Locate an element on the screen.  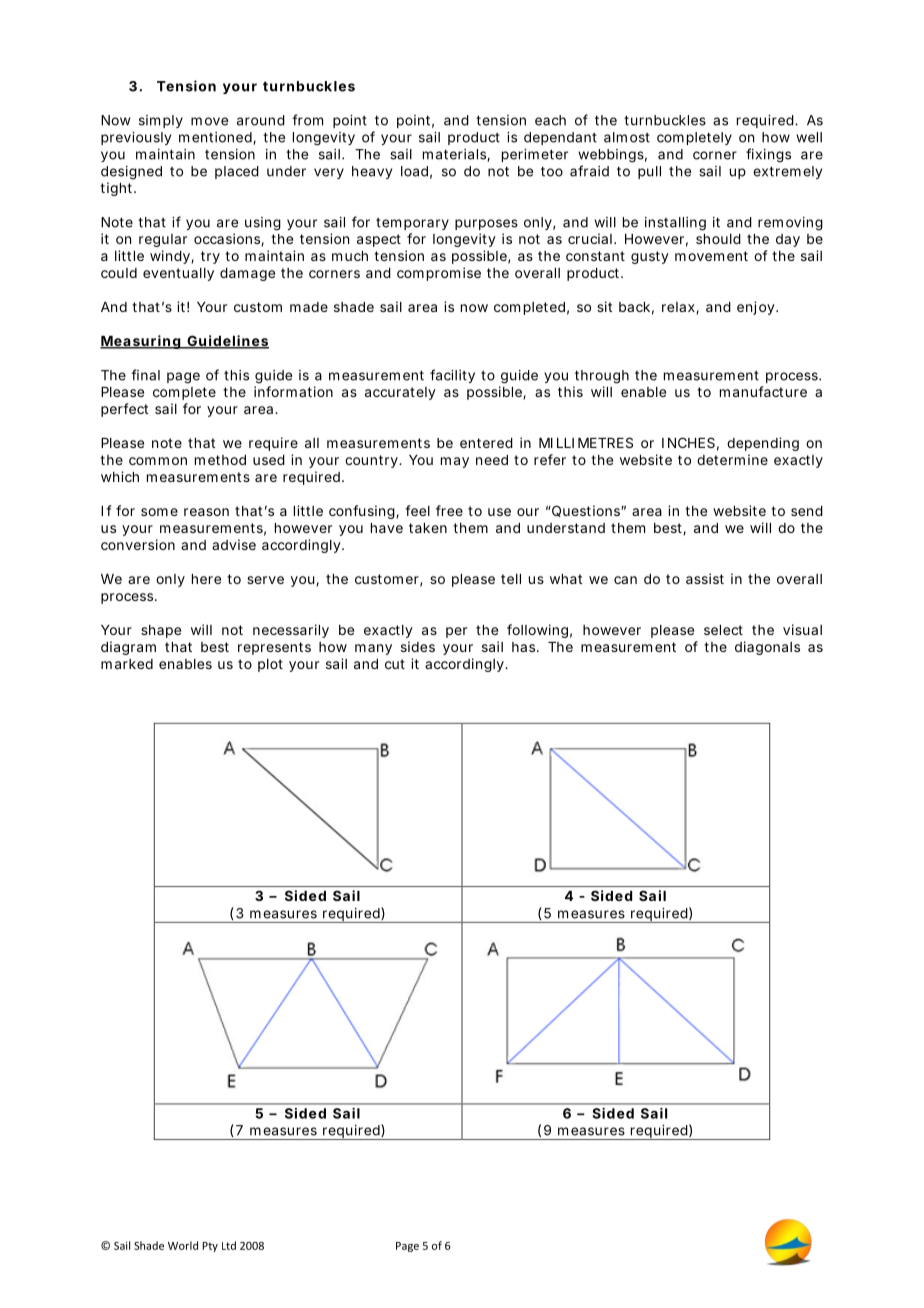
World is located at coordinates (183, 1245).
